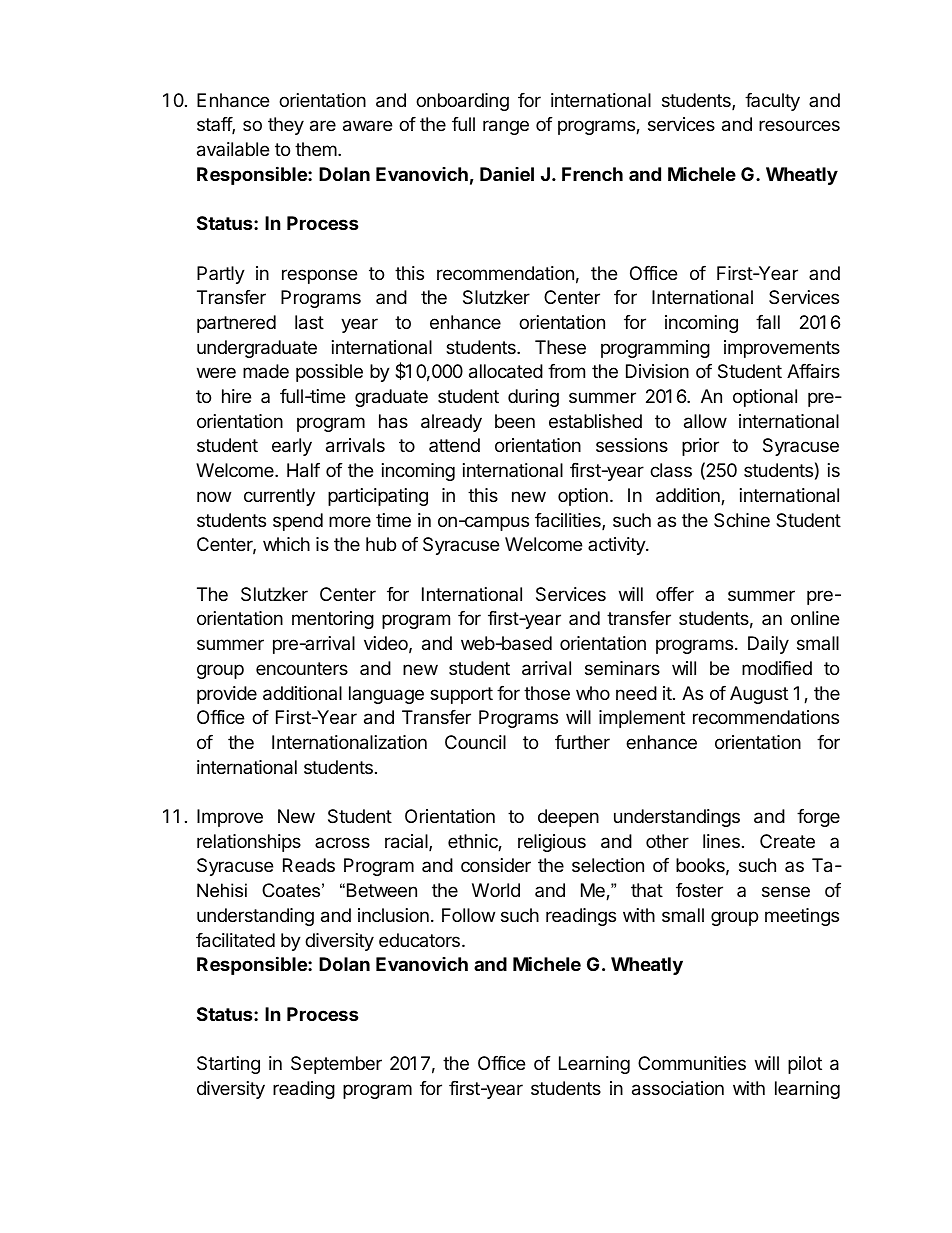 The image size is (952, 1233). I want to click on faculty, so click(772, 102).
